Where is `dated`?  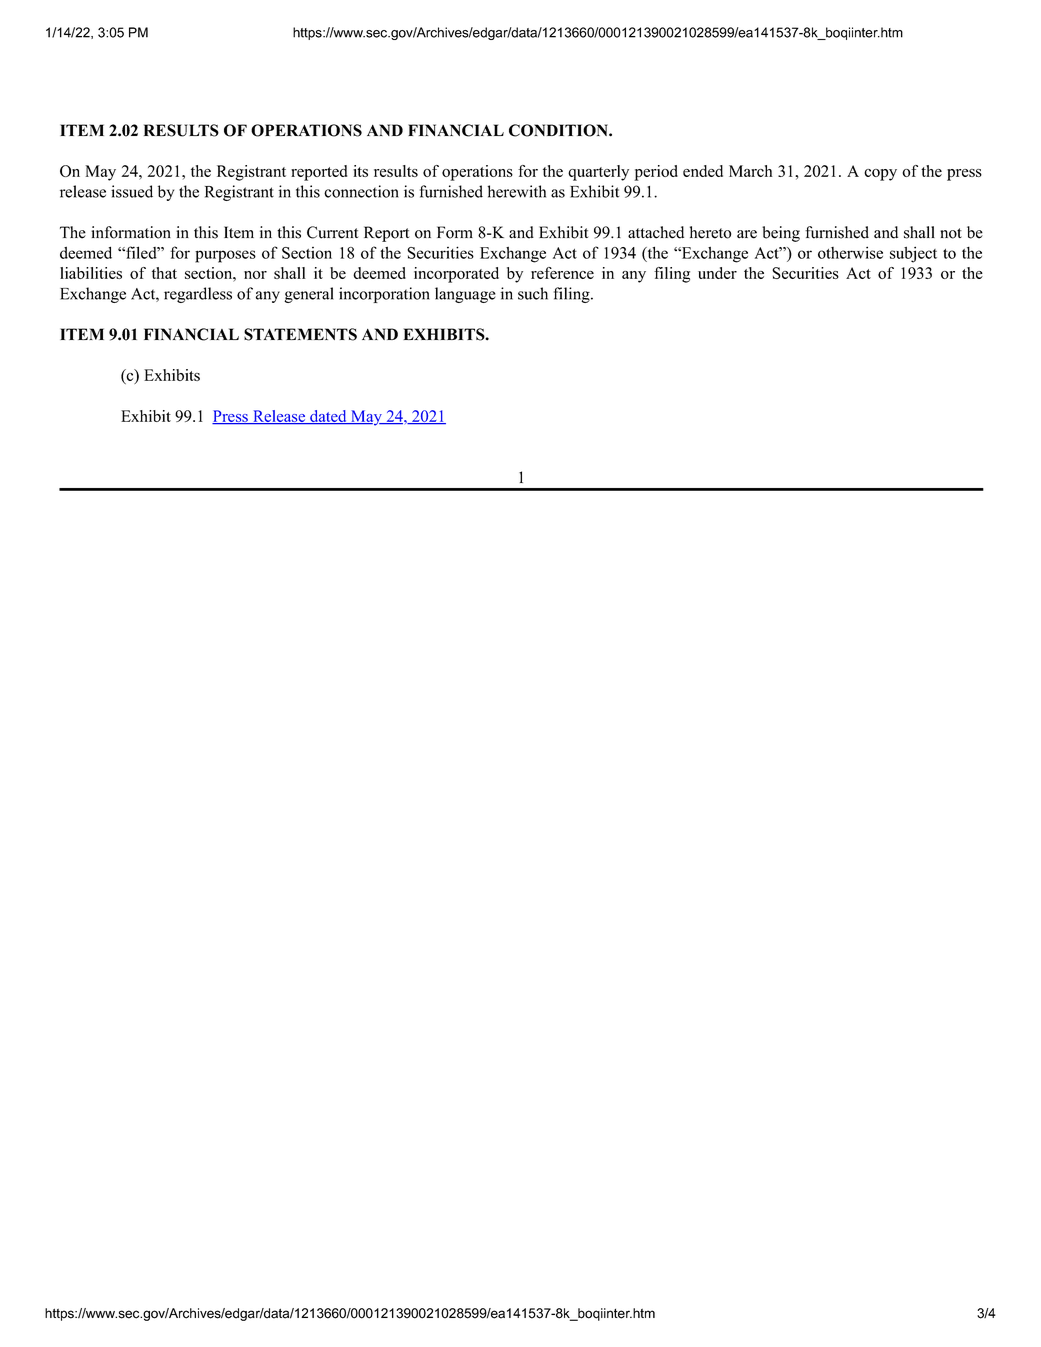 dated is located at coordinates (328, 417).
